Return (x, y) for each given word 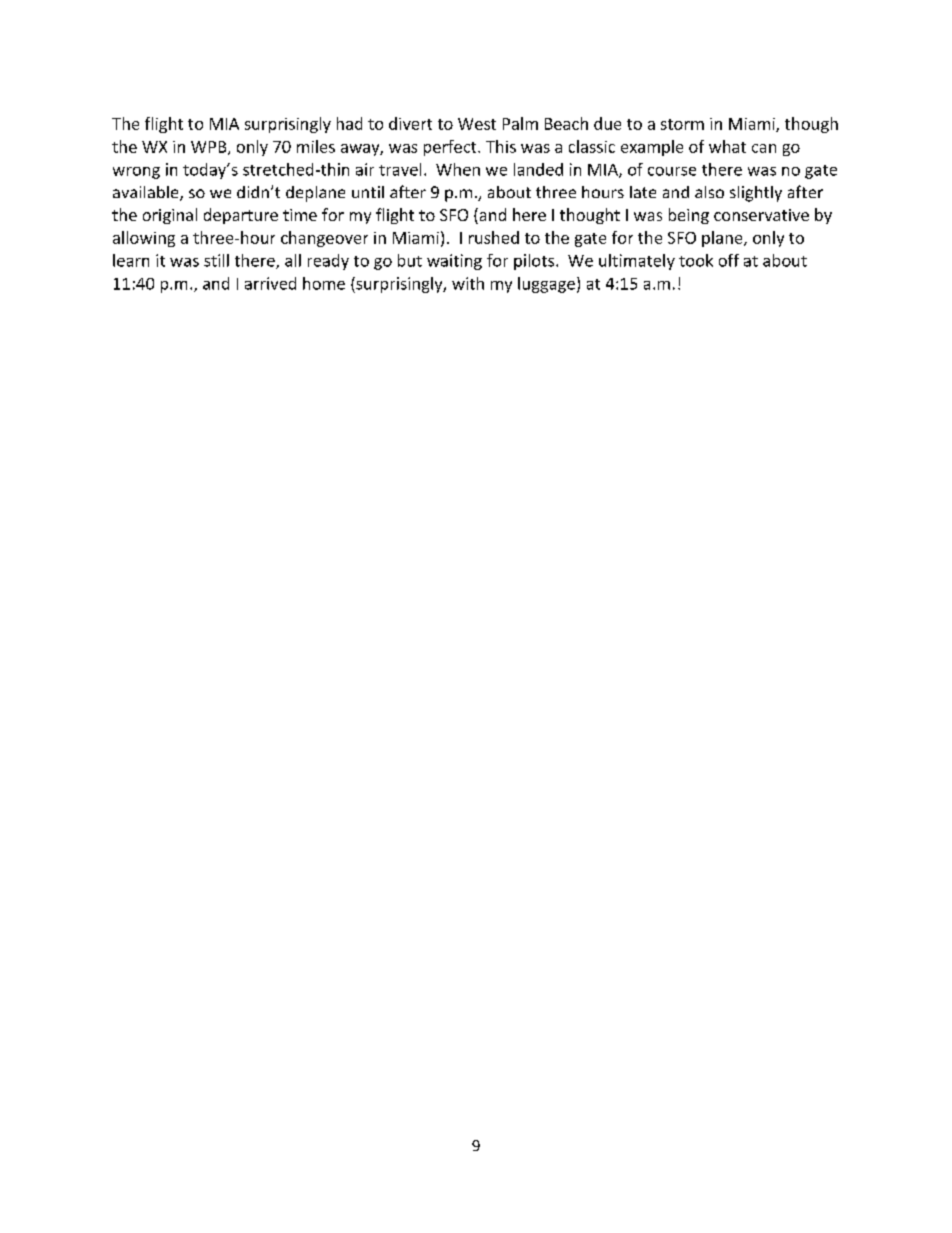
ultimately (637, 262)
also (709, 192)
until (368, 192)
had (349, 123)
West (477, 124)
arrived (270, 283)
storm (682, 124)
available (147, 193)
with (468, 283)
